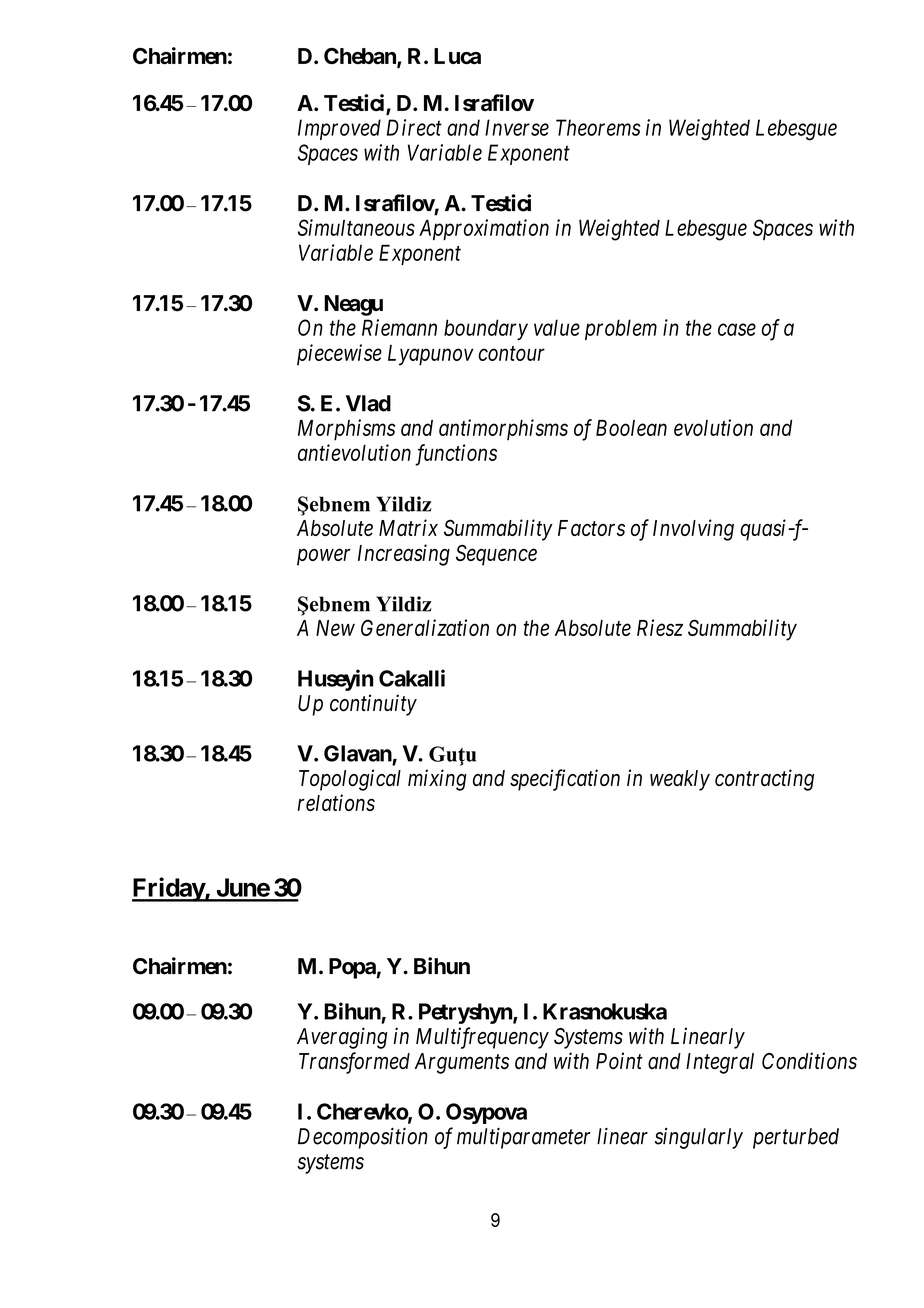  Describe the element at coordinates (414, 127) in the image. I see `Direct` at that location.
